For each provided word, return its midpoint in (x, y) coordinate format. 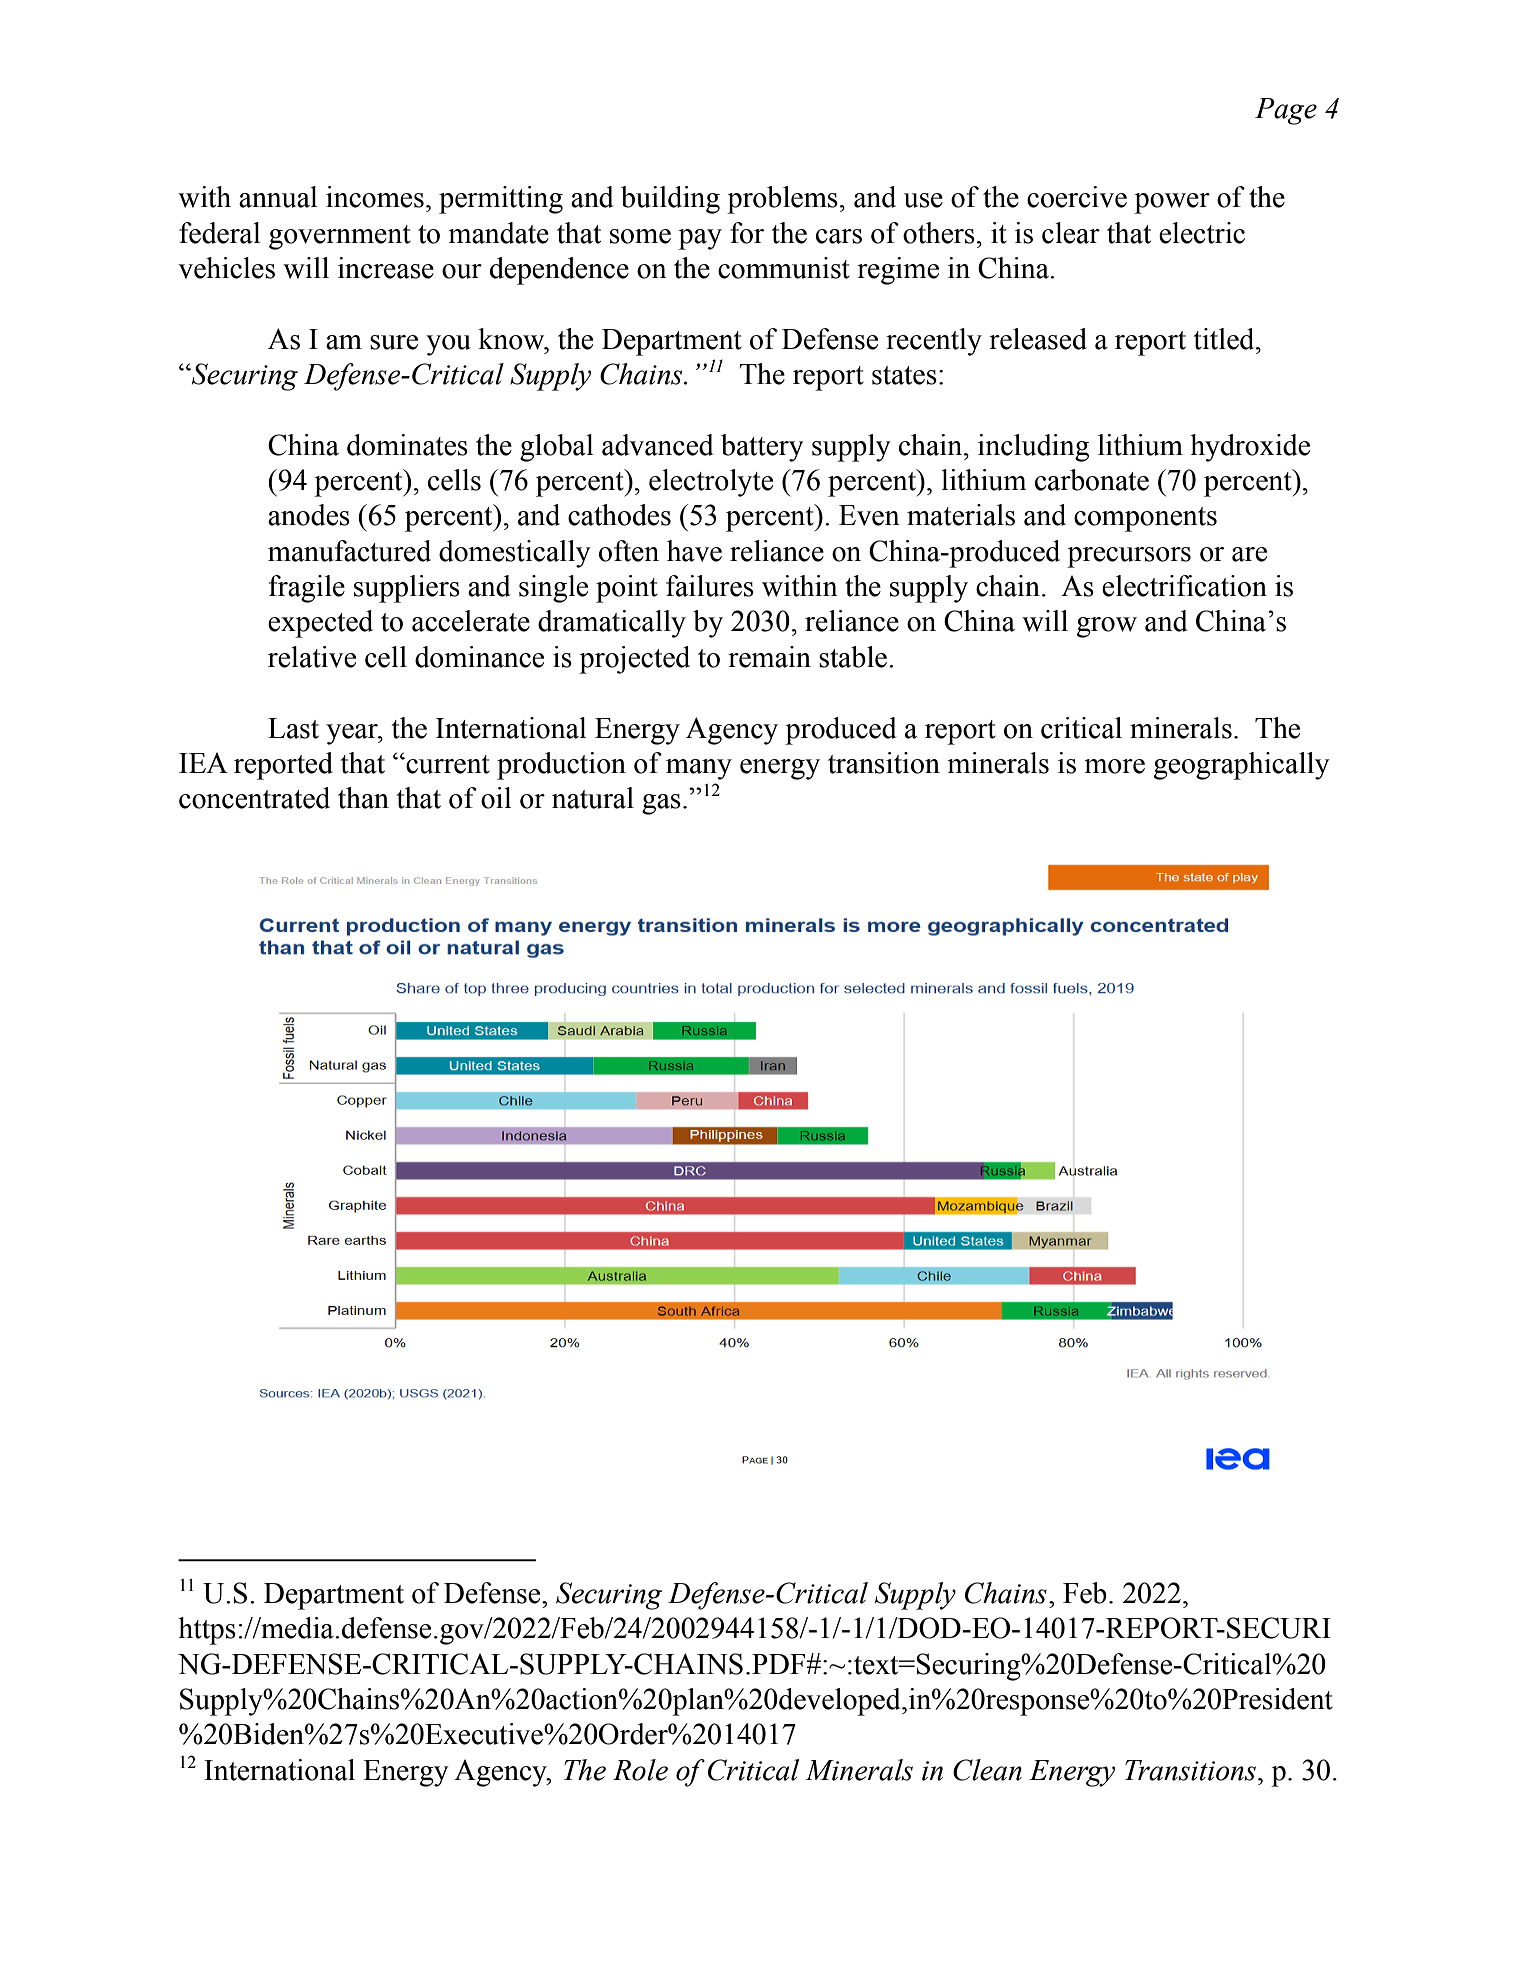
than (363, 798)
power (1172, 203)
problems (782, 200)
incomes (375, 197)
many (699, 769)
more (1114, 766)
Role (640, 1770)
